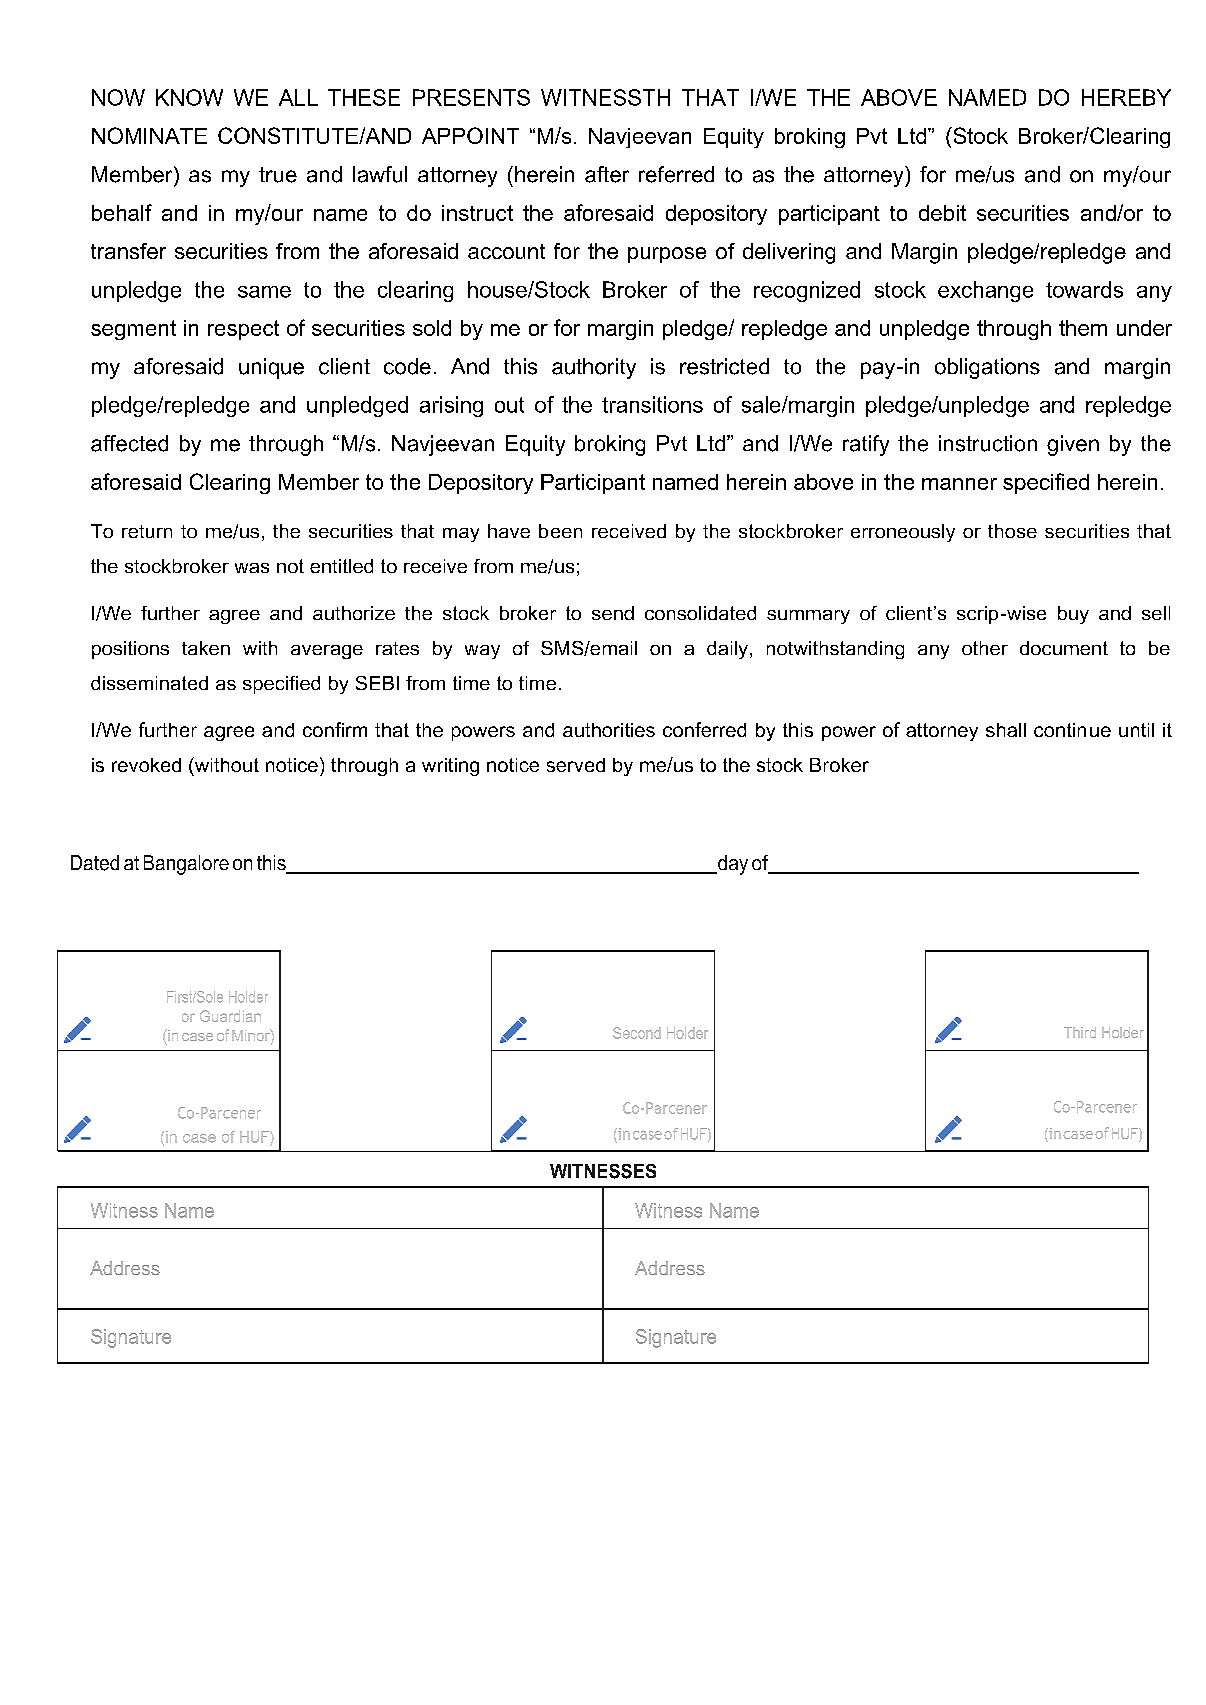 This page has width=1206, height=1705. What do you see at coordinates (1126, 97) in the page?
I see `HEREBY` at bounding box center [1126, 97].
